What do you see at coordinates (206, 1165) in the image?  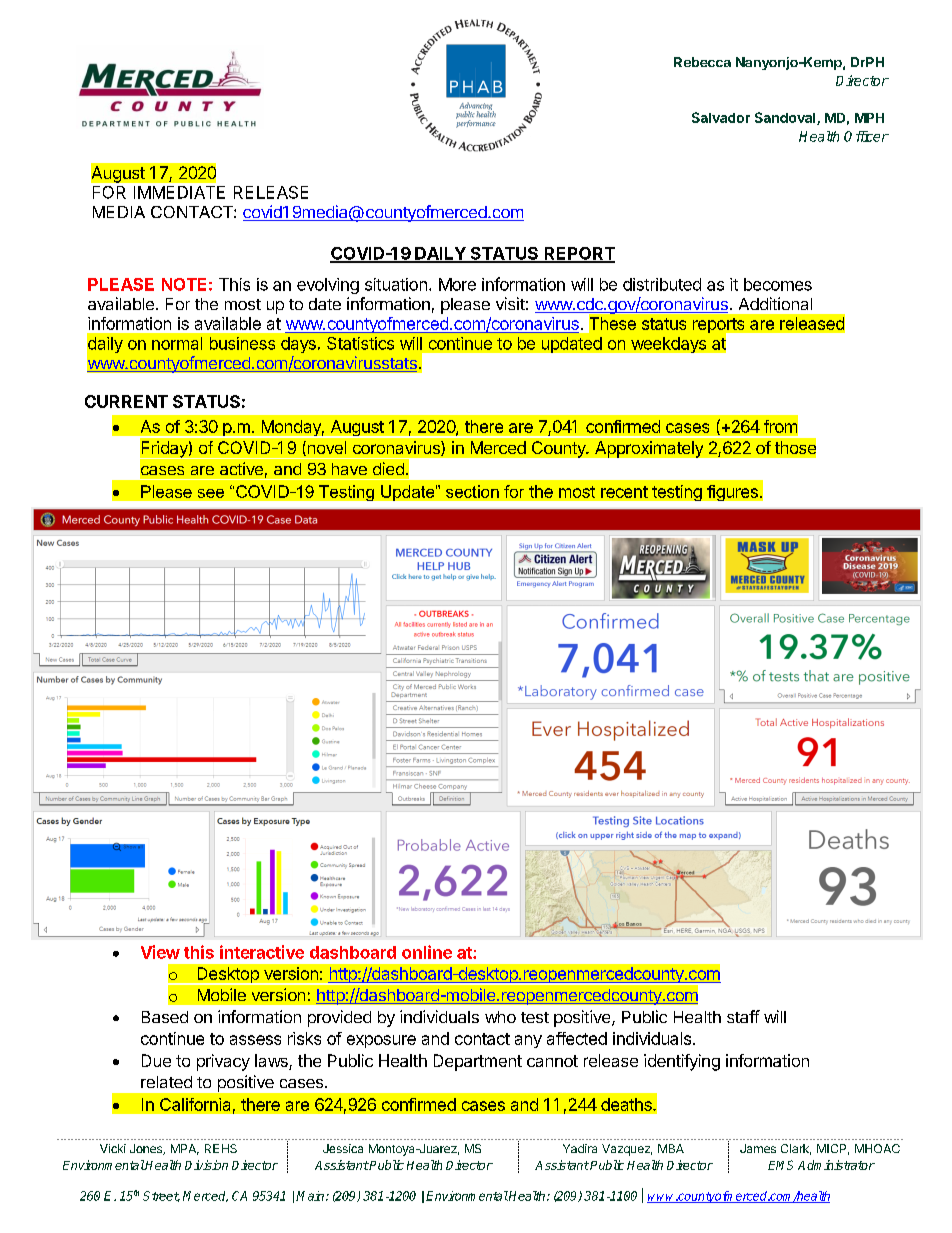 I see `Division` at bounding box center [206, 1165].
